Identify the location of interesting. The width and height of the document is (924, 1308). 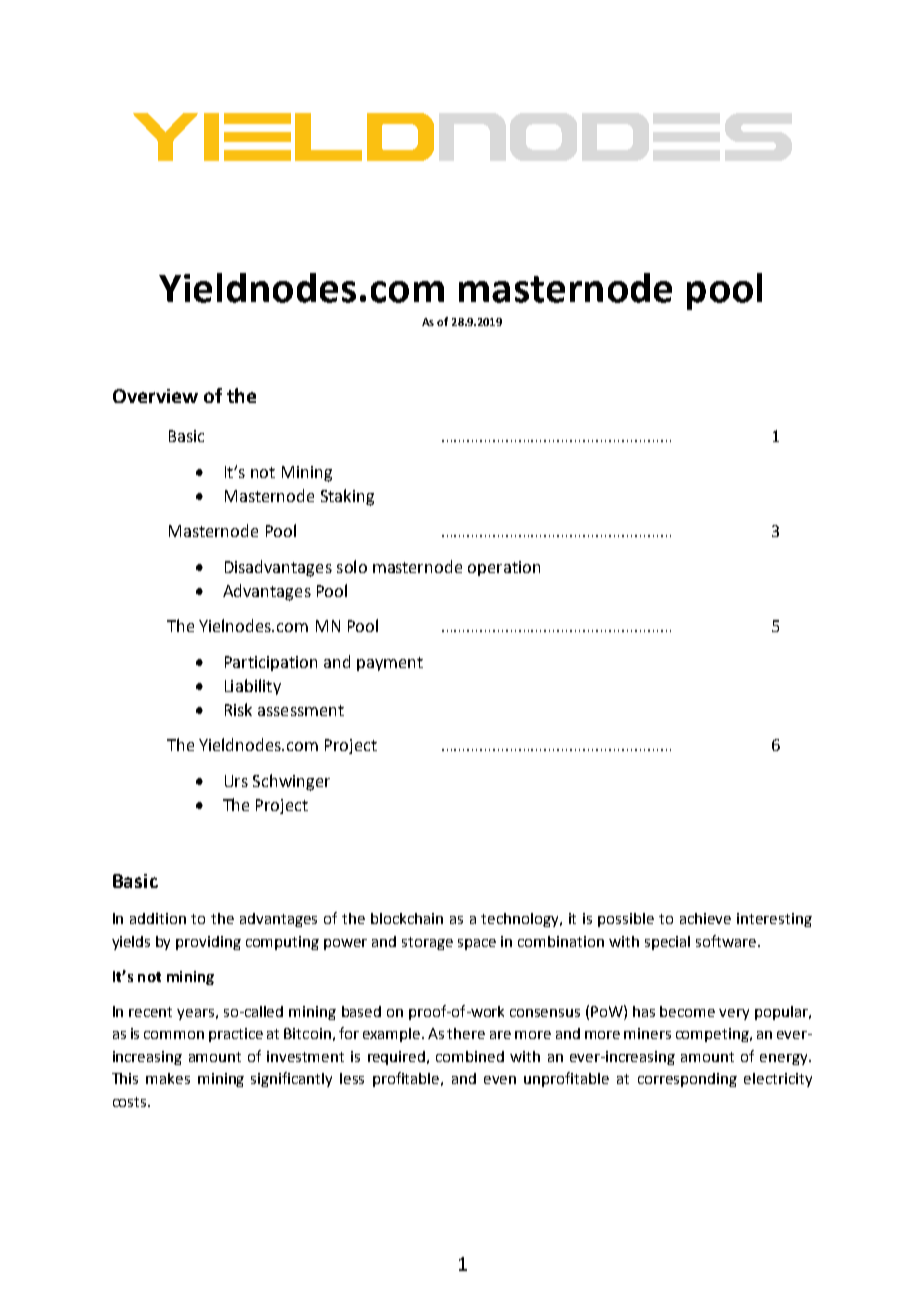
(774, 920).
